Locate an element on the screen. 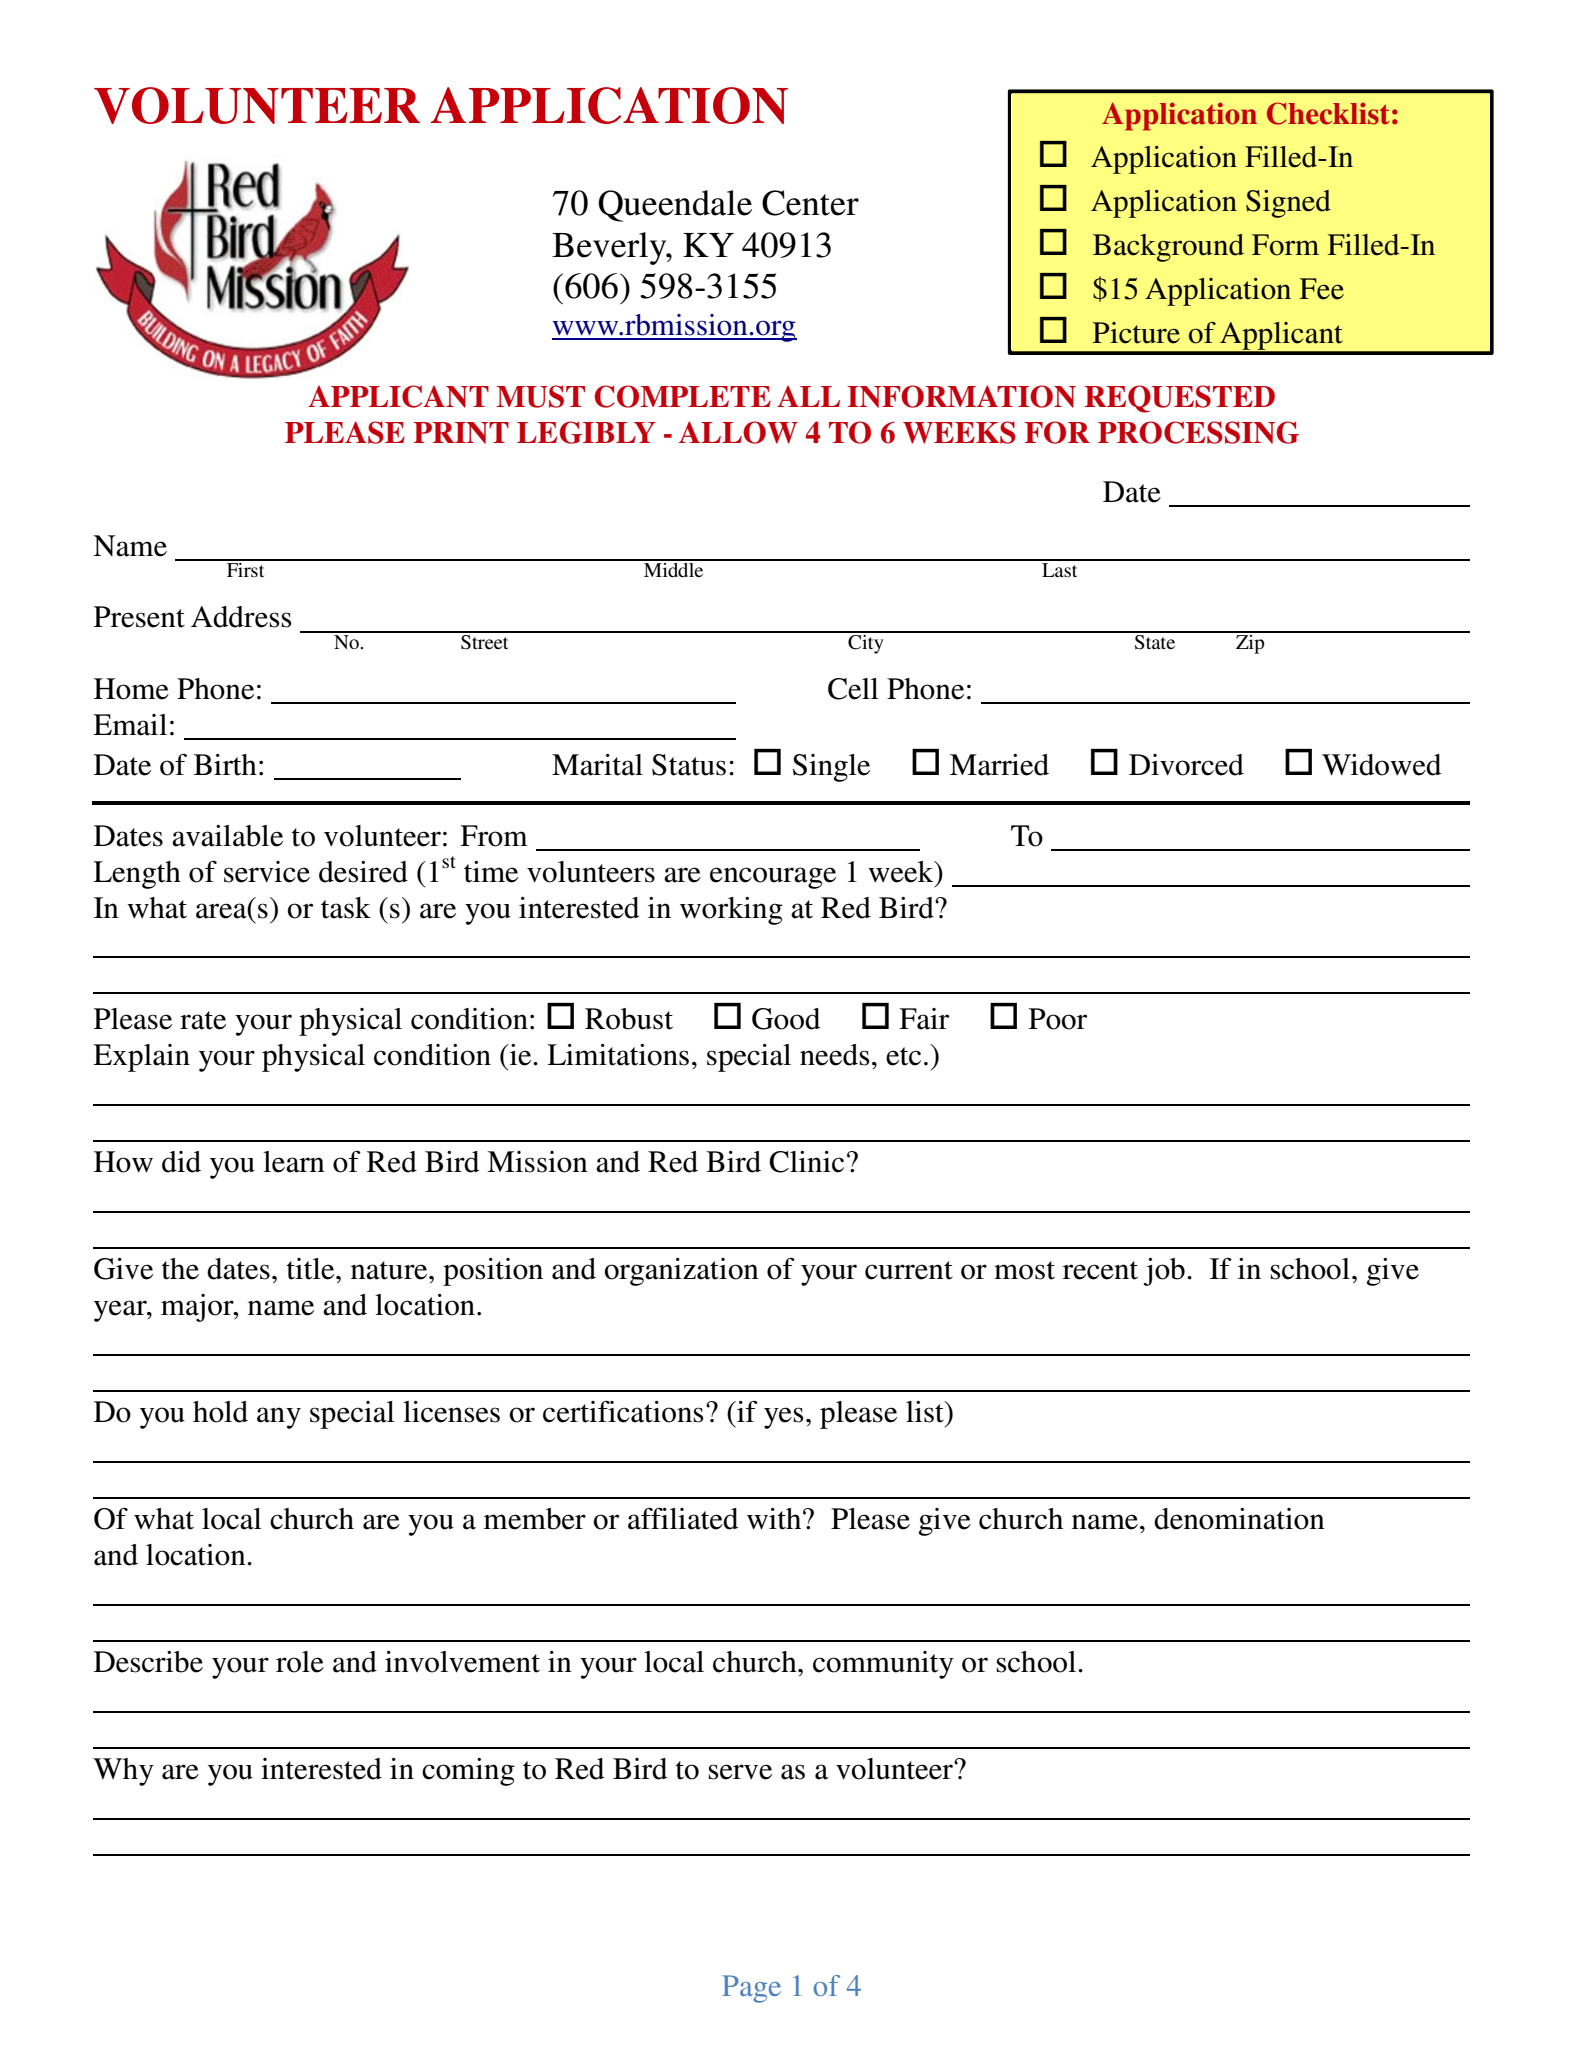  PRINT is located at coordinates (461, 433).
